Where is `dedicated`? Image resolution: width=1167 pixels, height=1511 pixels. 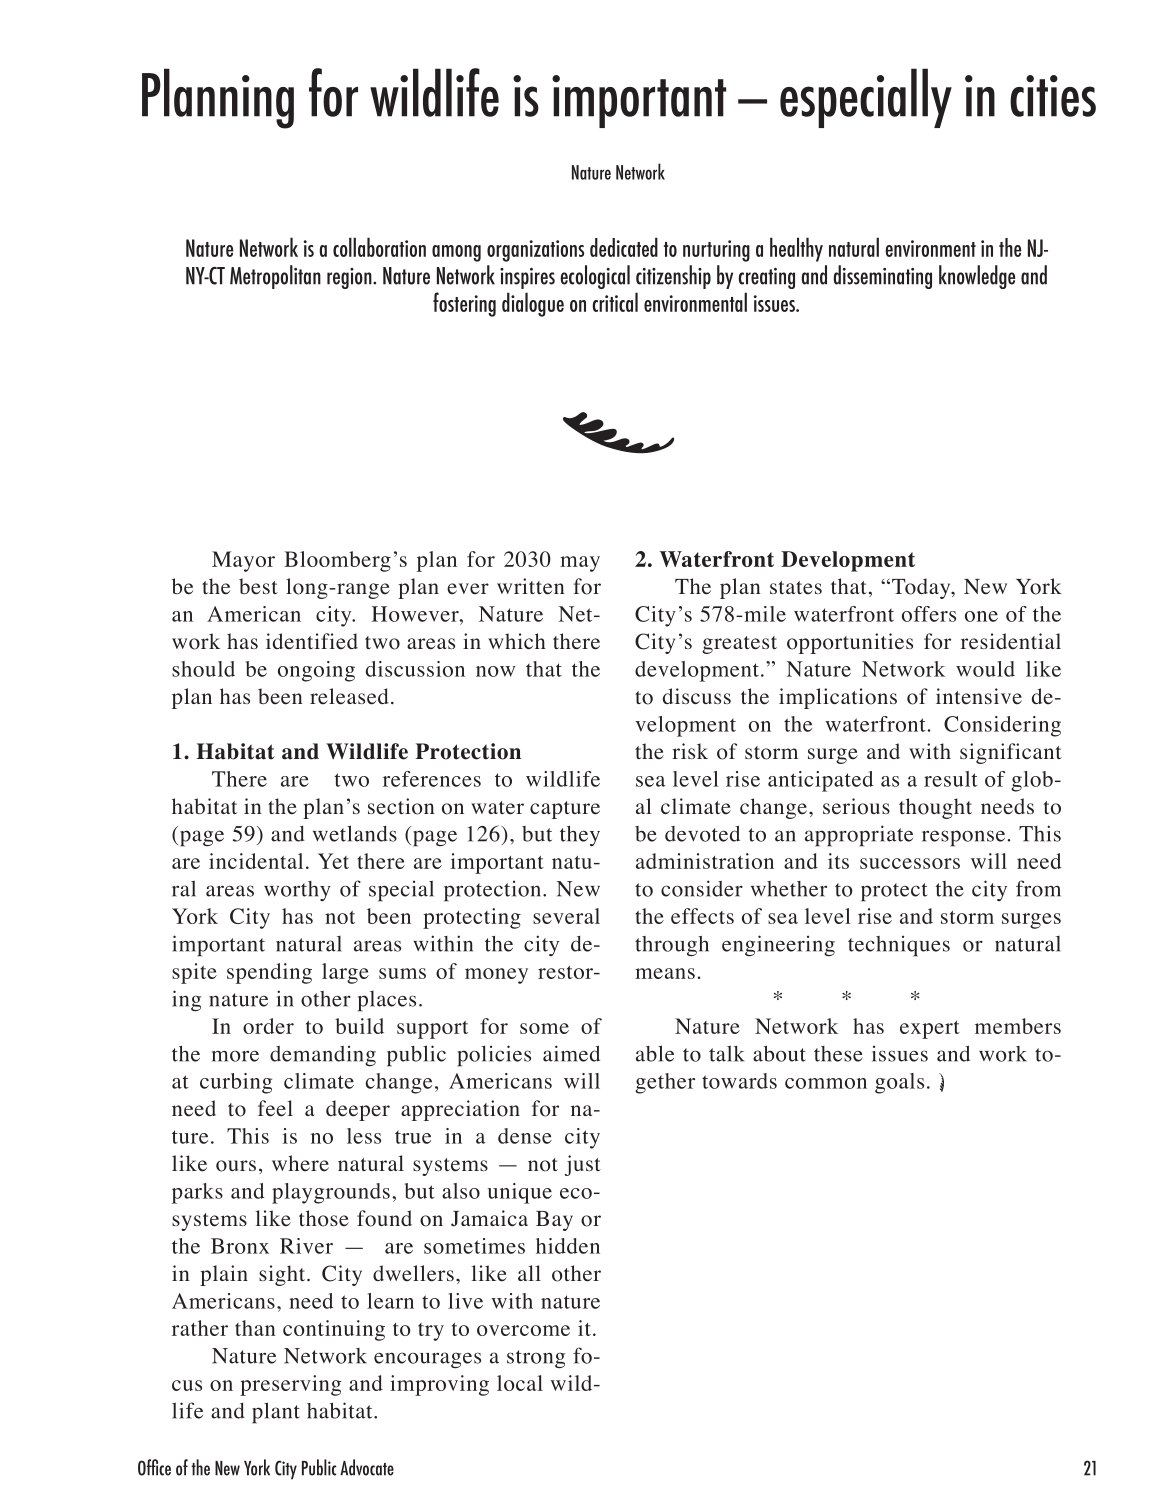
dedicated is located at coordinates (624, 247).
